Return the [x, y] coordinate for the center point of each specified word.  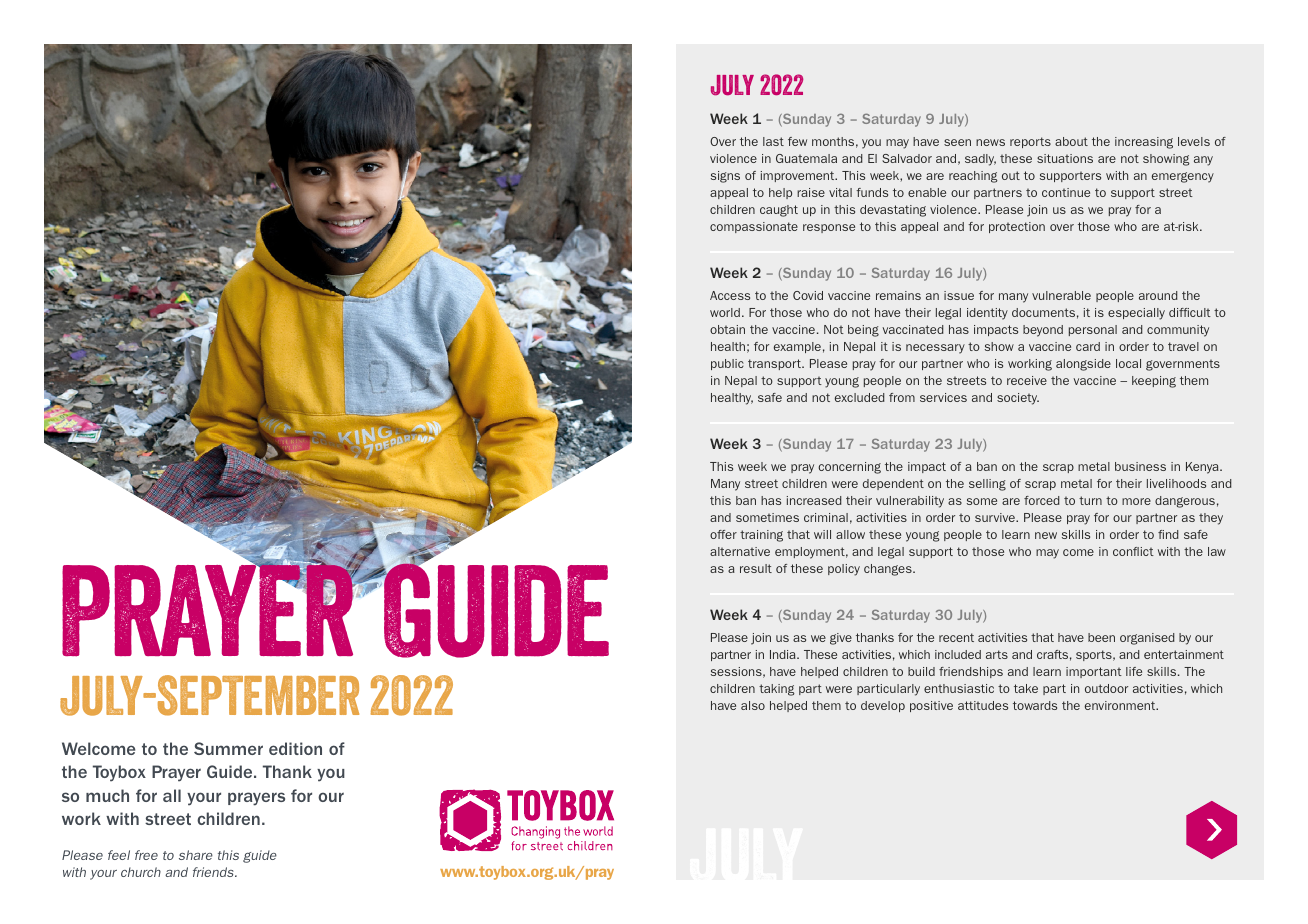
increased [814, 500]
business [1140, 466]
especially [1136, 314]
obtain [727, 329]
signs [725, 177]
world [725, 312]
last [773, 141]
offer [723, 534]
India [784, 654]
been [1101, 637]
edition [295, 748]
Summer [228, 748]
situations [1065, 158]
